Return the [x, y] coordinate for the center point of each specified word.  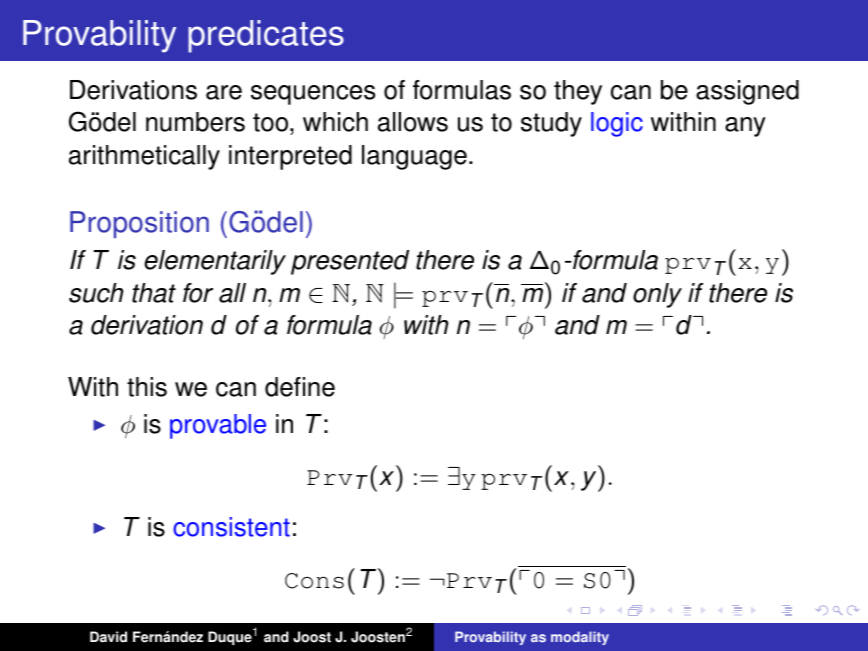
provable [218, 426]
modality [580, 638]
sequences [313, 95]
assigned [747, 92]
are [224, 92]
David [108, 637]
